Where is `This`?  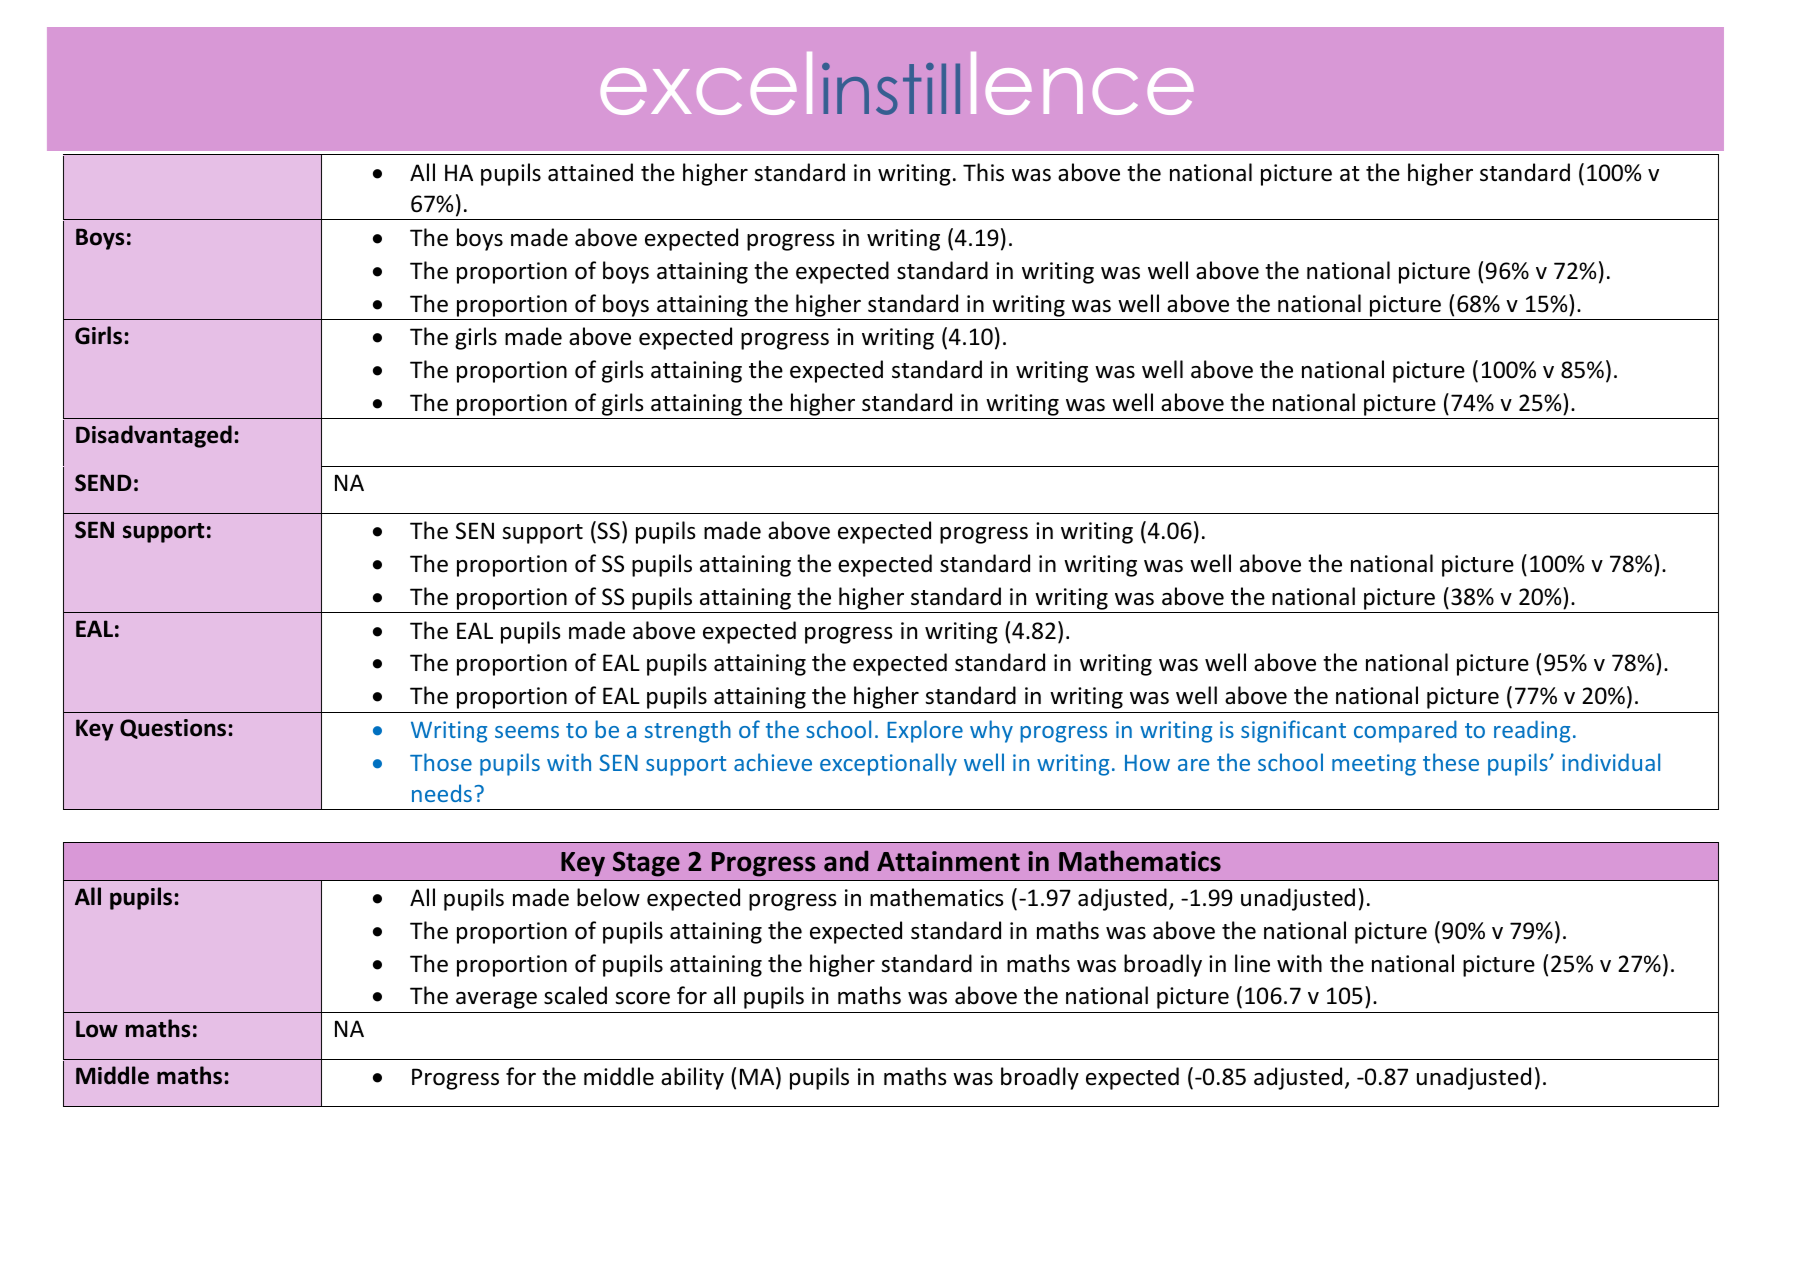
This is located at coordinates (983, 172).
